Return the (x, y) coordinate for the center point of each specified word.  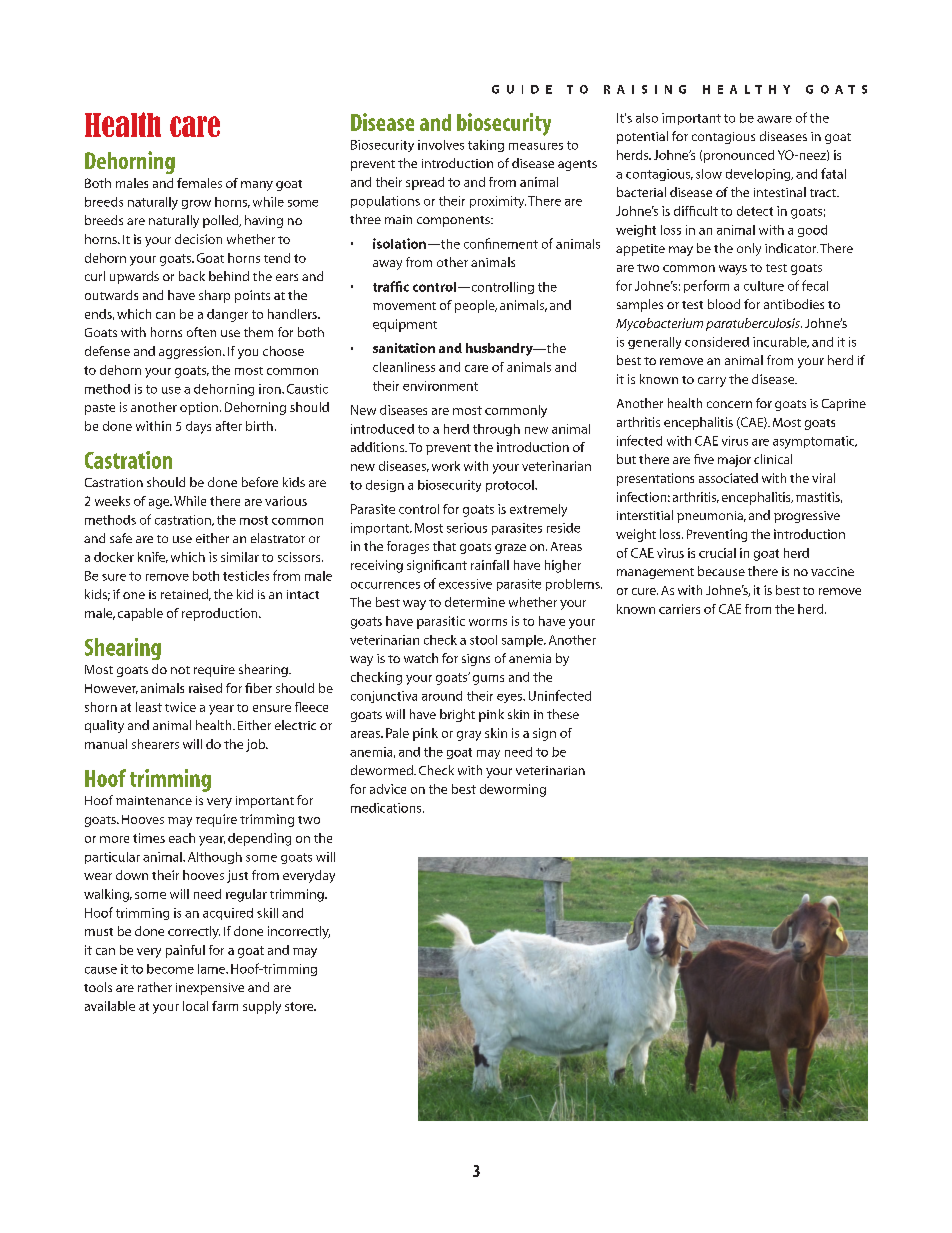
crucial (717, 553)
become (170, 969)
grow (196, 204)
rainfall (490, 565)
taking (486, 146)
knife (153, 557)
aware (774, 119)
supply (262, 1007)
